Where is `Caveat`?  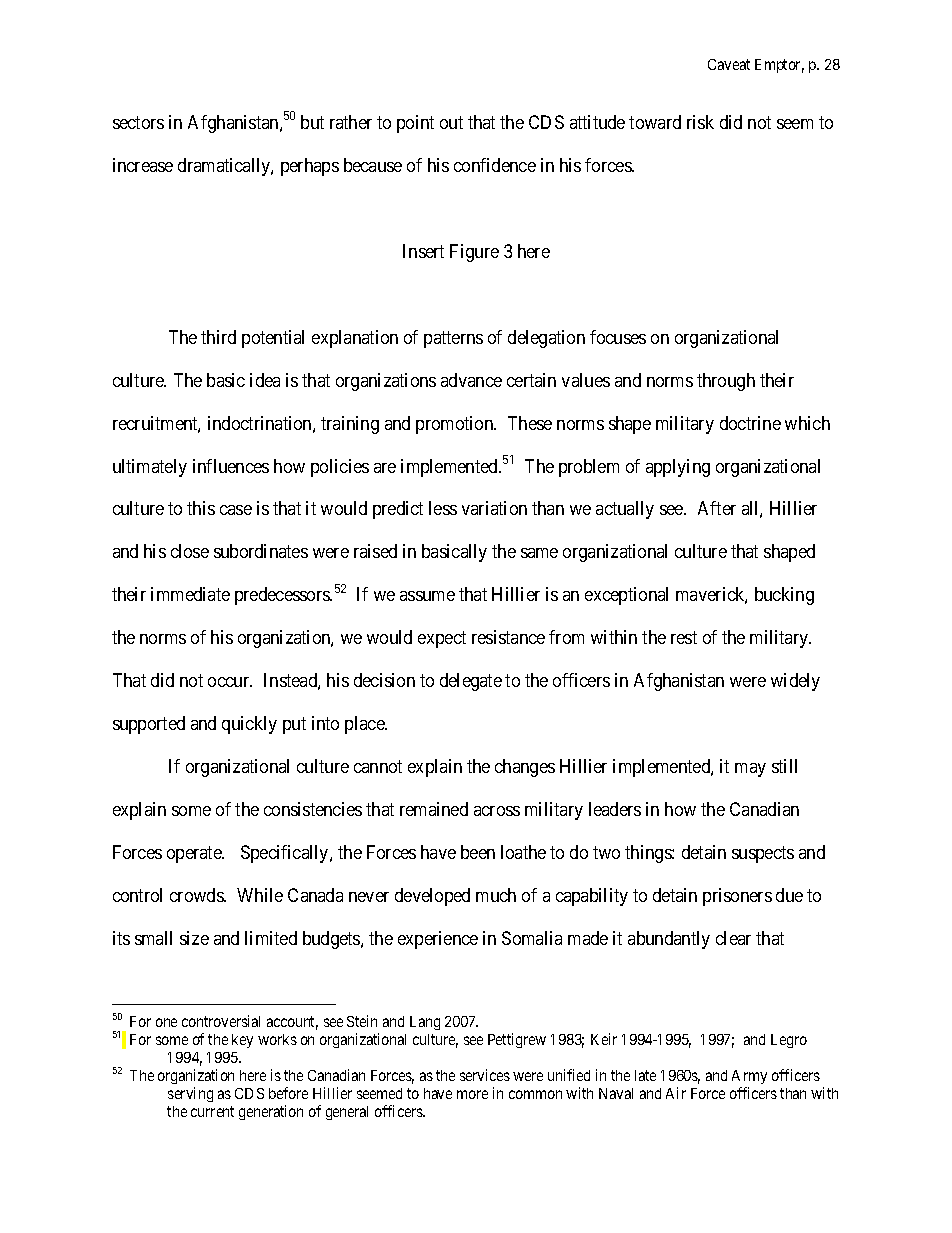
Caveat is located at coordinates (729, 64).
